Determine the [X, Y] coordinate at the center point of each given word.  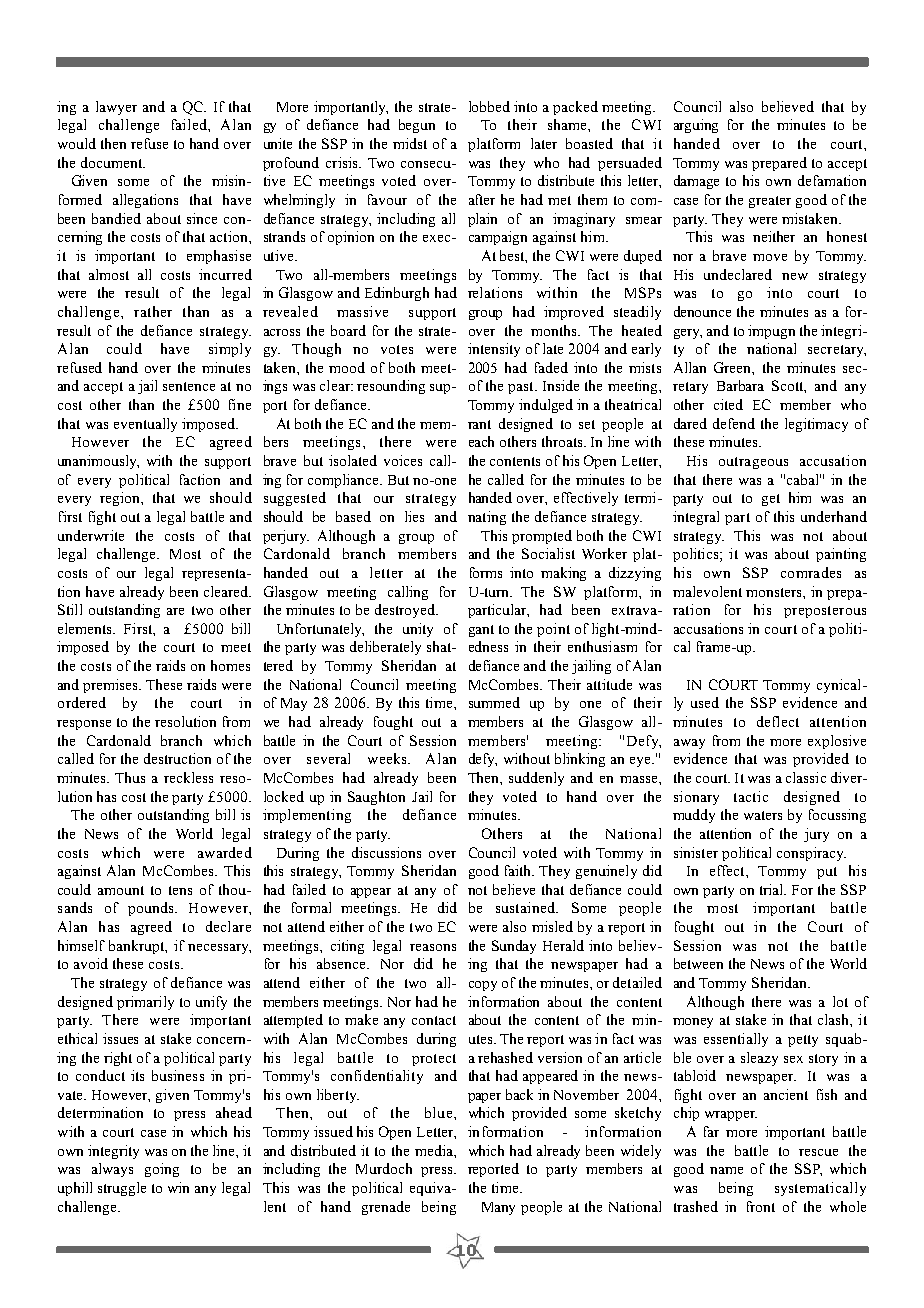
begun [417, 126]
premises [112, 686]
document [112, 162]
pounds [152, 909]
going [162, 1170]
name [726, 1170]
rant [479, 424]
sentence [189, 386]
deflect [778, 721]
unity [418, 630]
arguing [696, 126]
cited [728, 404]
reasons [433, 947]
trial [773, 889]
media [435, 1150]
